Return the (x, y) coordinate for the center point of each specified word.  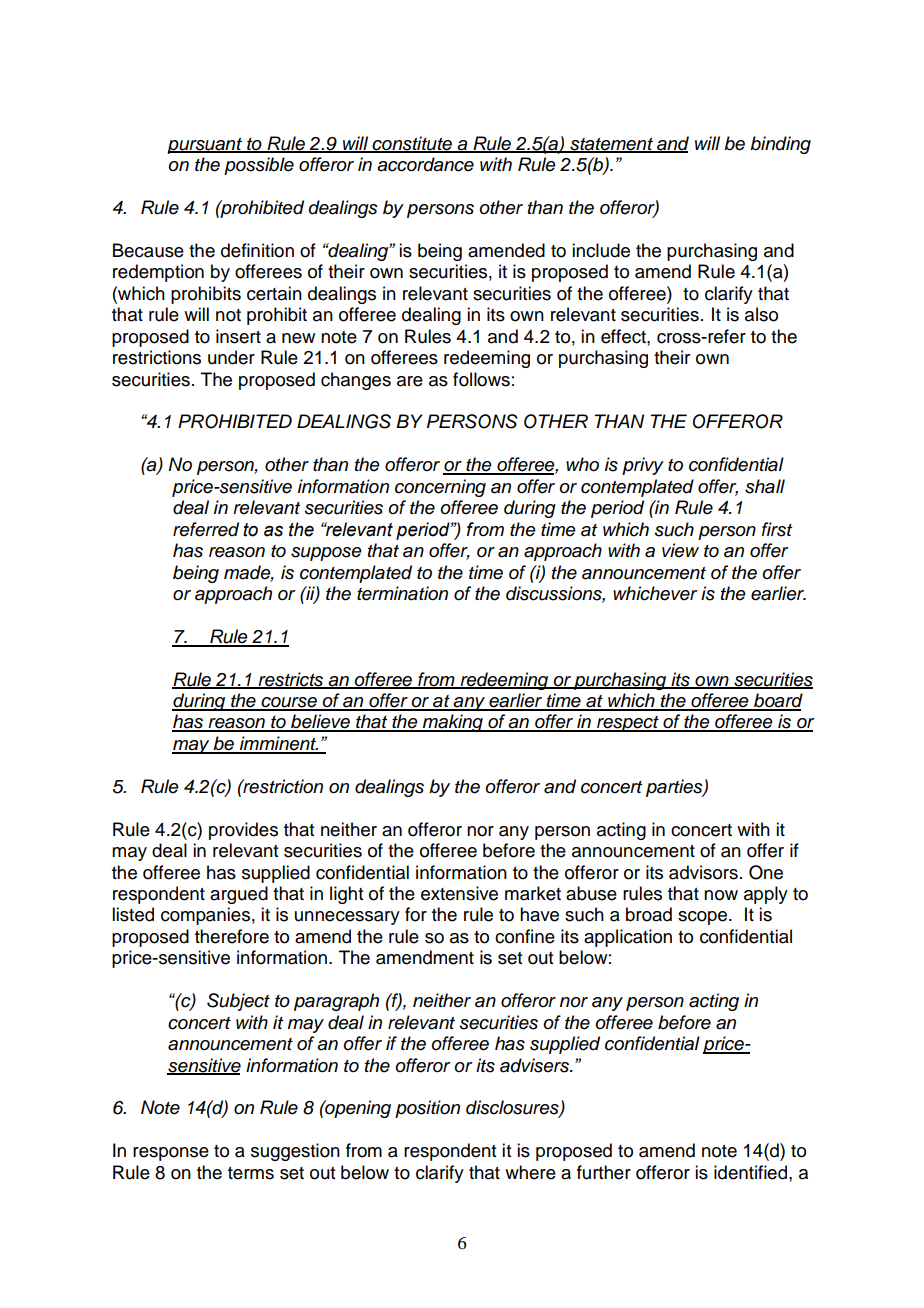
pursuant (205, 146)
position (427, 1109)
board (777, 701)
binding (780, 145)
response (171, 1154)
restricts (291, 680)
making (453, 723)
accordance (425, 164)
